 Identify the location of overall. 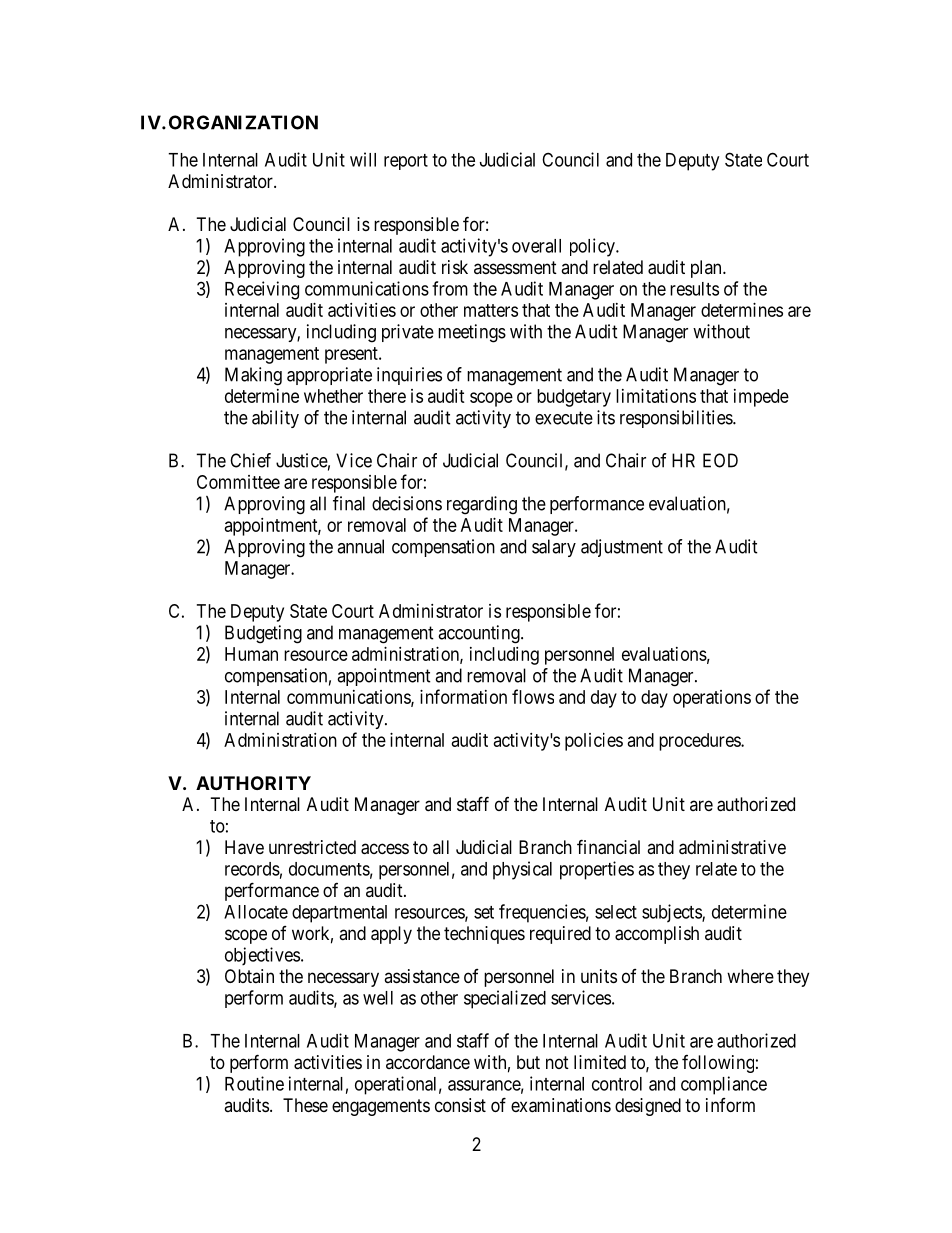
(536, 246).
